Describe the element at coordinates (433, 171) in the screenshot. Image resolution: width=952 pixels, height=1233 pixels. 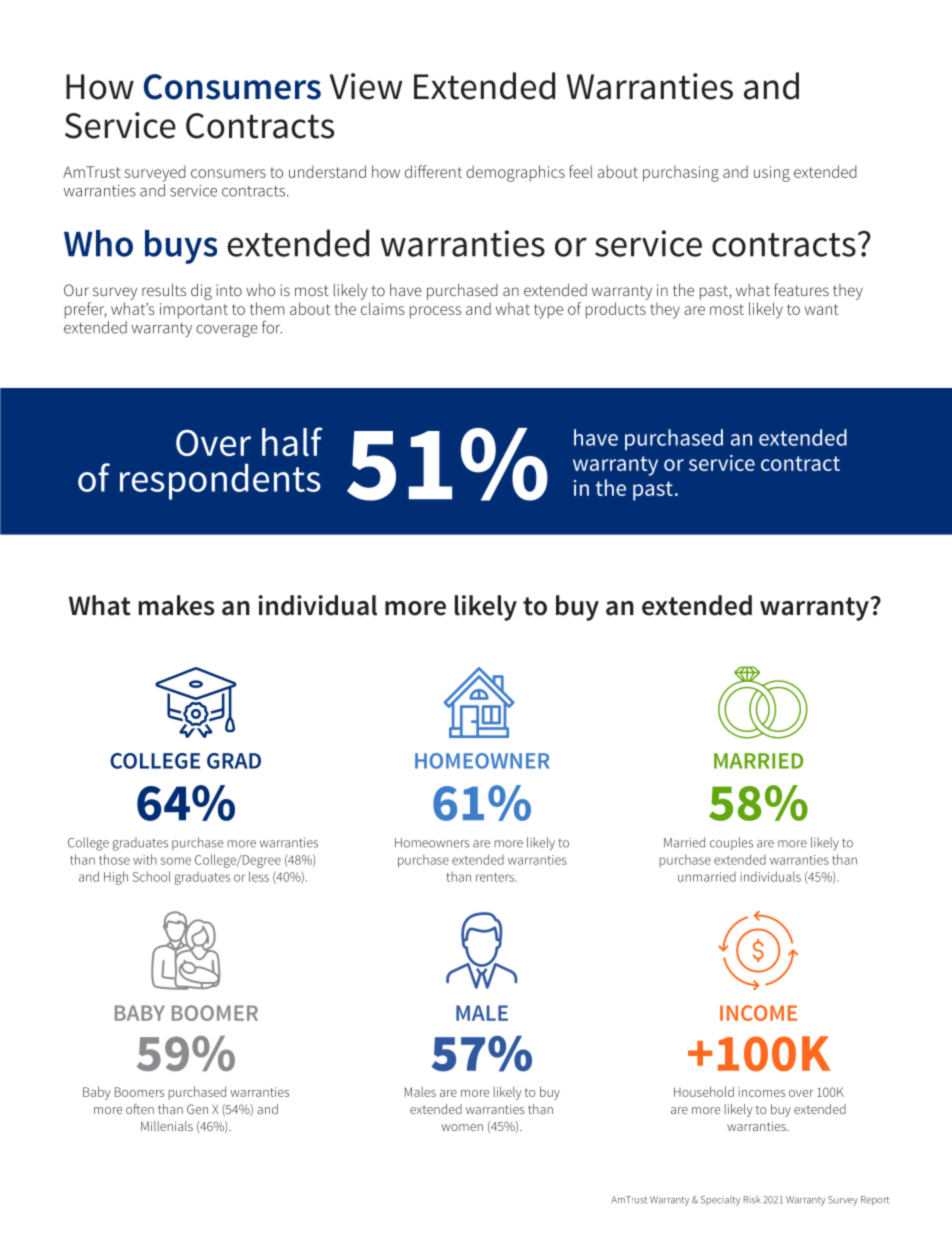
I see `different` at that location.
